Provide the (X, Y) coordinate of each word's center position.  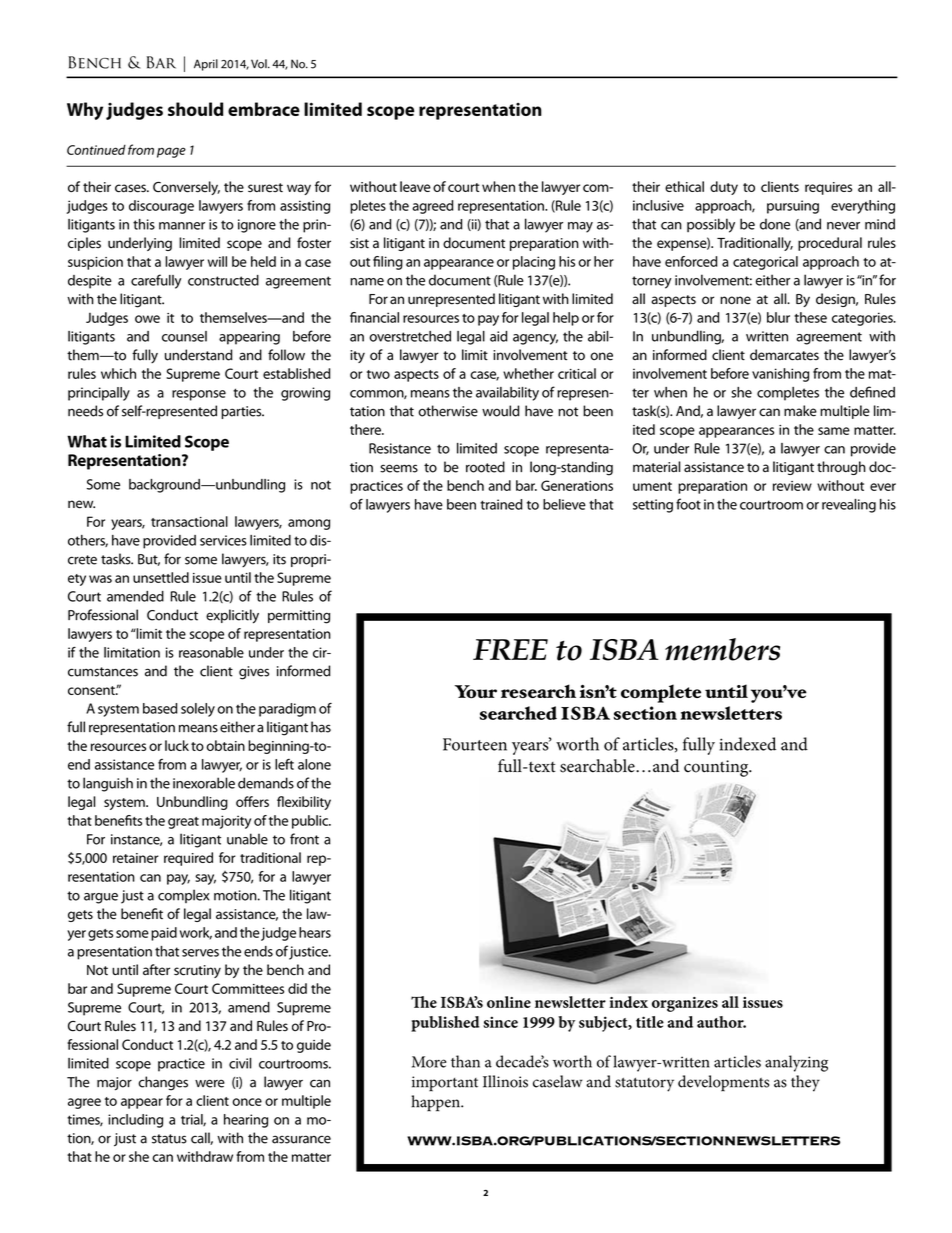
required (188, 859)
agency (535, 339)
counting (717, 768)
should (195, 109)
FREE (510, 649)
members (722, 649)
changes (163, 1083)
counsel (184, 336)
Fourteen (475, 744)
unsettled (161, 577)
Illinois (505, 1081)
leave (415, 186)
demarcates (784, 355)
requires (828, 188)
